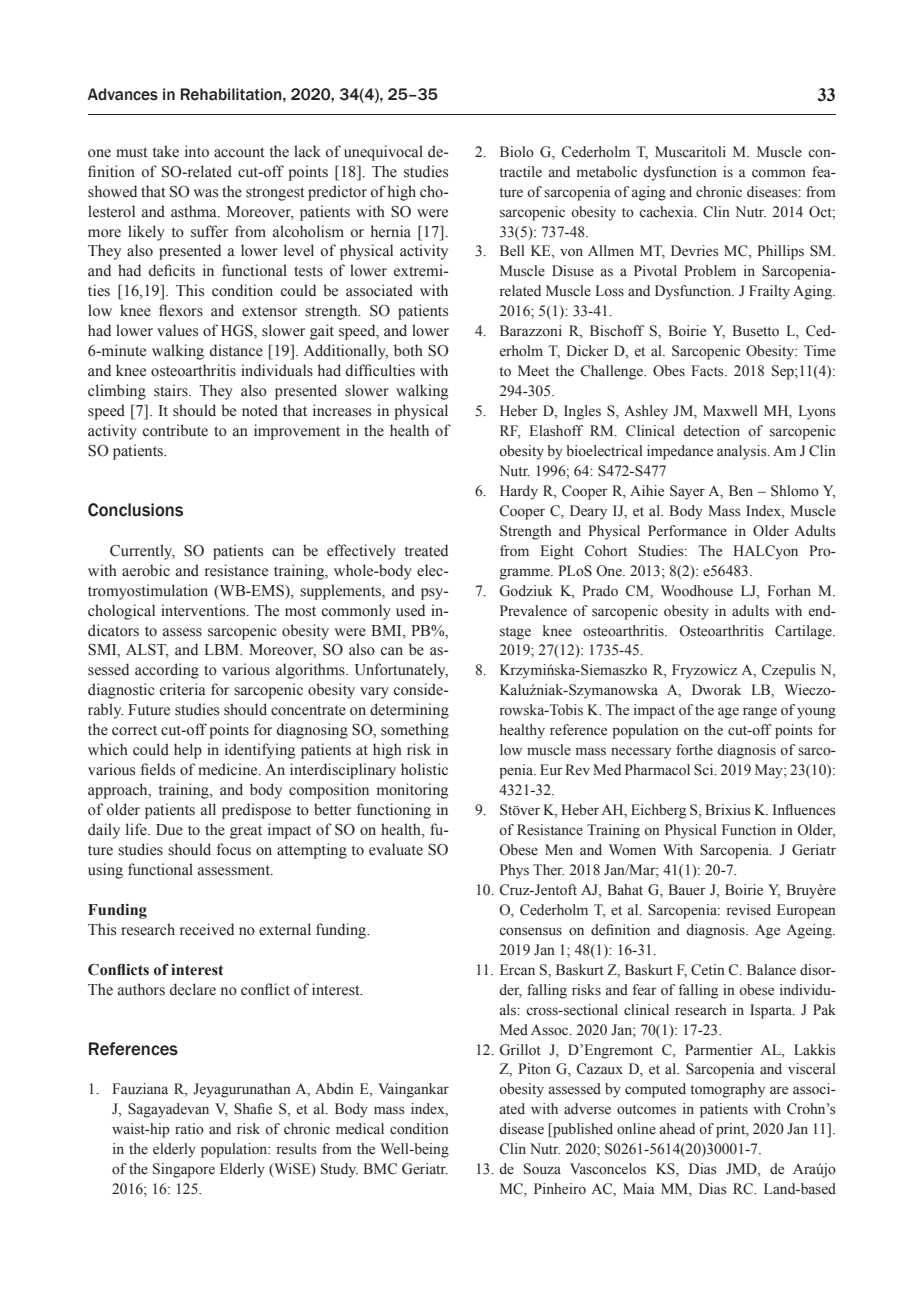 The image size is (924, 1308). What do you see at coordinates (708, 371) in the document?
I see `Facts` at bounding box center [708, 371].
